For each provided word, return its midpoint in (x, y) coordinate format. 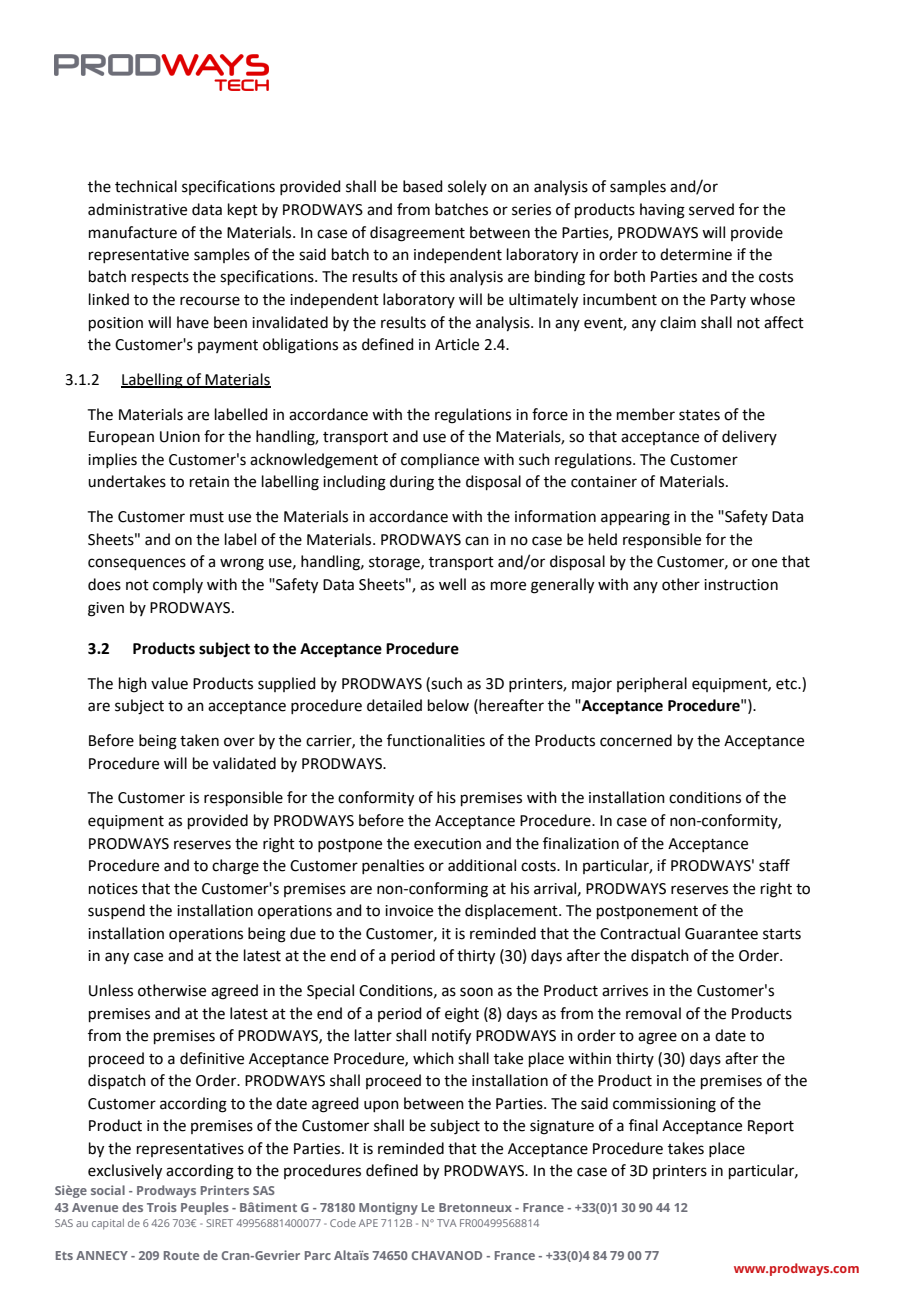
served (711, 209)
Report (771, 1127)
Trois (162, 1207)
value (169, 683)
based (423, 186)
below (448, 705)
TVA (447, 1223)
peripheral (652, 684)
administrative (137, 209)
